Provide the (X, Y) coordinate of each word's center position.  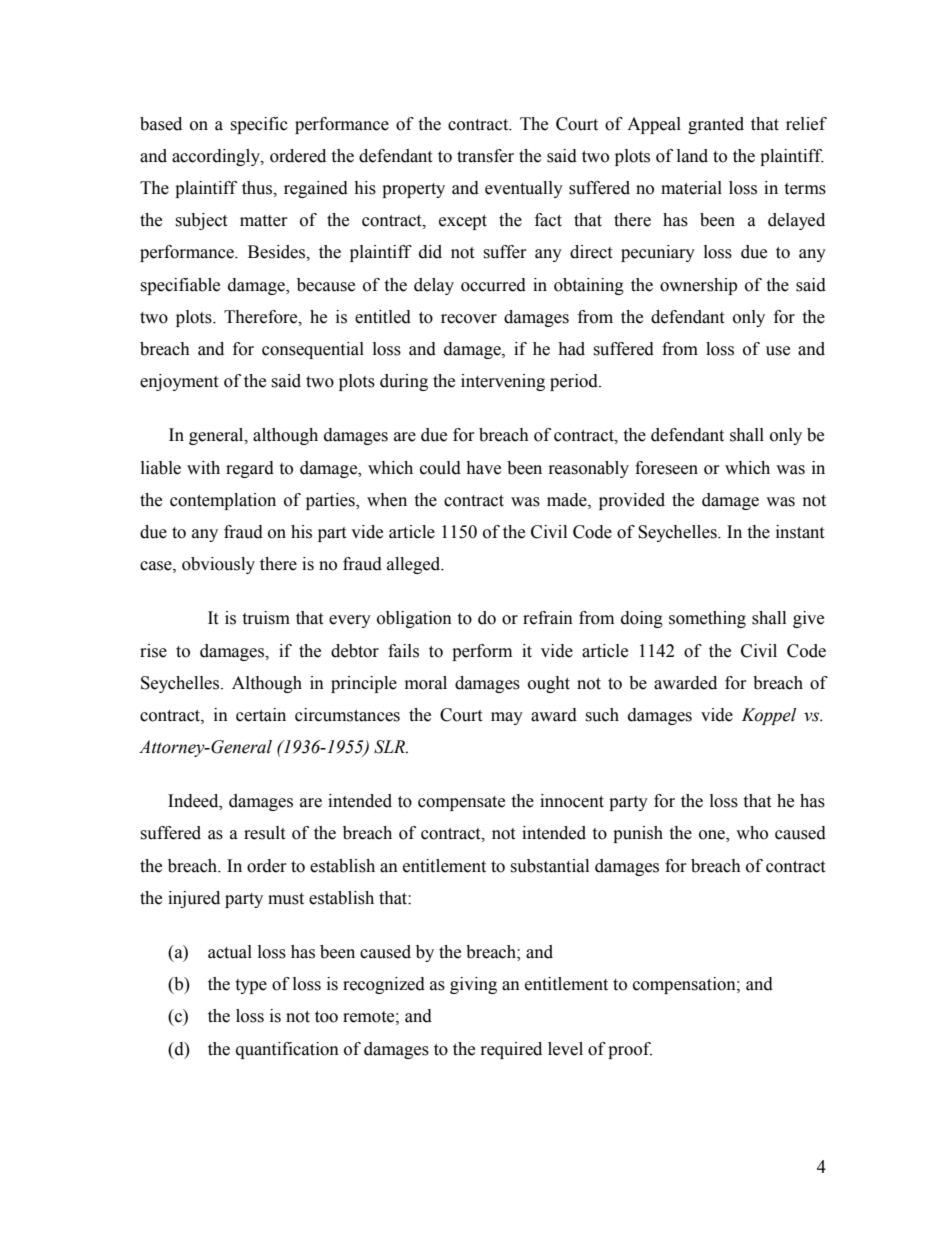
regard (250, 469)
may (507, 718)
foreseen (666, 468)
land (692, 156)
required (511, 1050)
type (251, 986)
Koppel (769, 716)
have (483, 468)
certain (261, 715)
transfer (485, 156)
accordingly (217, 157)
